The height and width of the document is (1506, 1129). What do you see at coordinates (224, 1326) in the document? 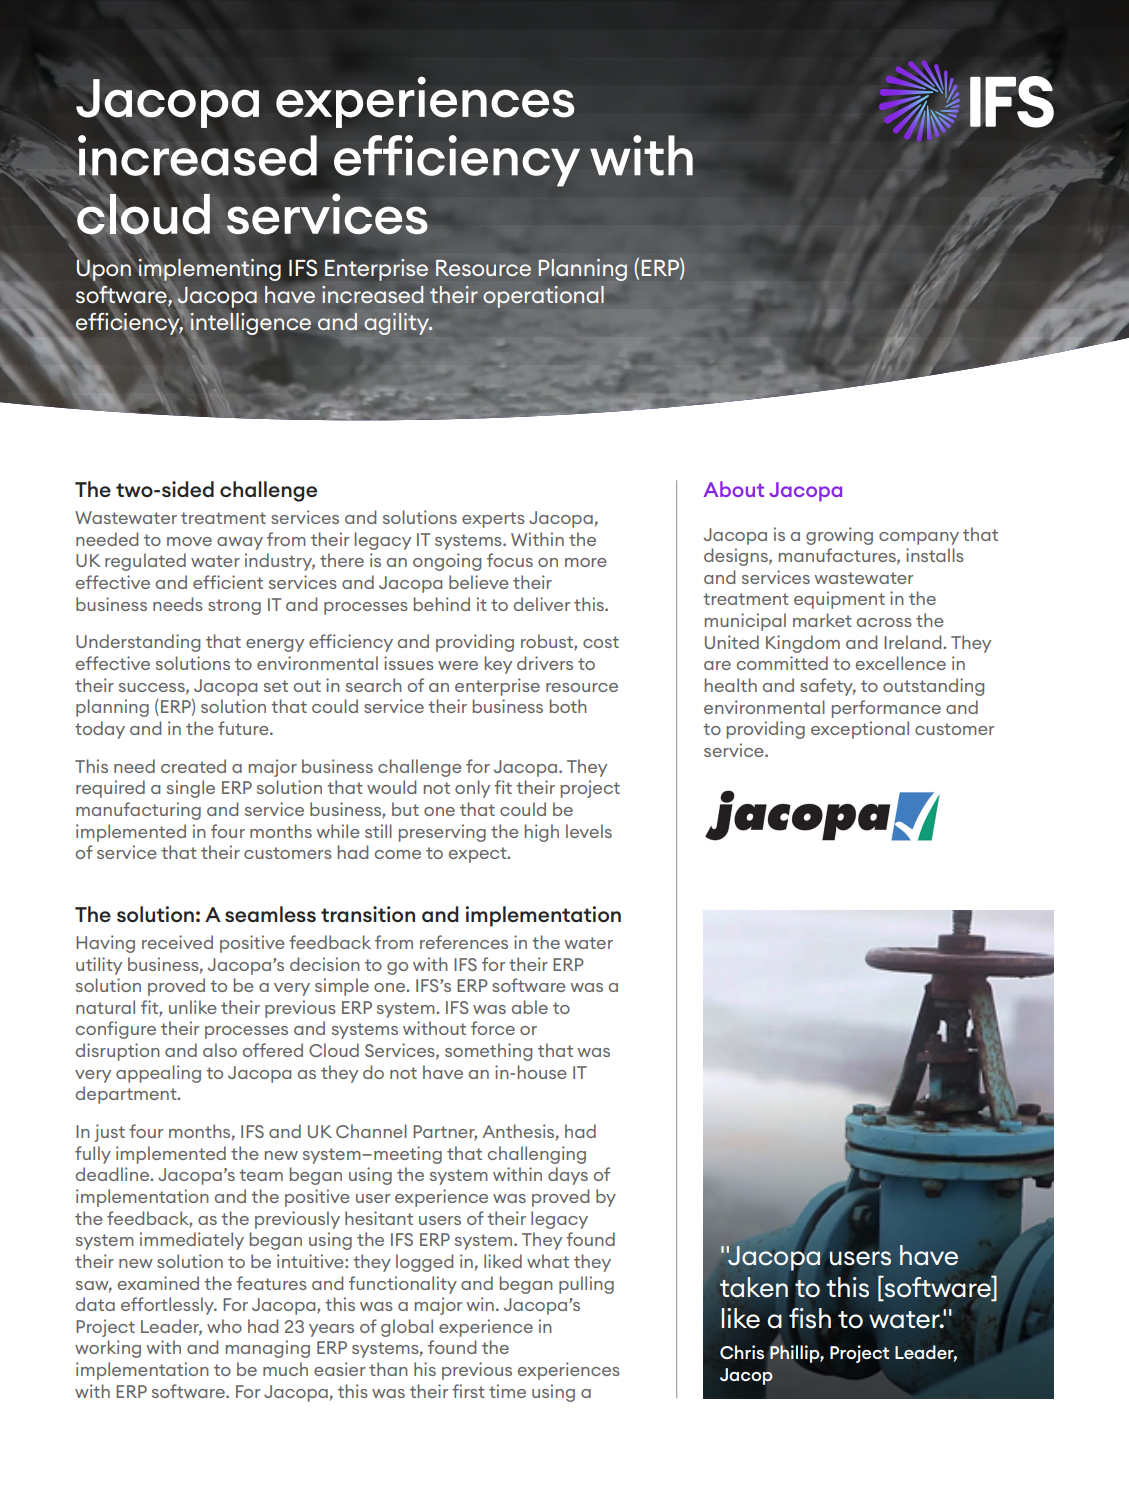
I see `who` at bounding box center [224, 1326].
